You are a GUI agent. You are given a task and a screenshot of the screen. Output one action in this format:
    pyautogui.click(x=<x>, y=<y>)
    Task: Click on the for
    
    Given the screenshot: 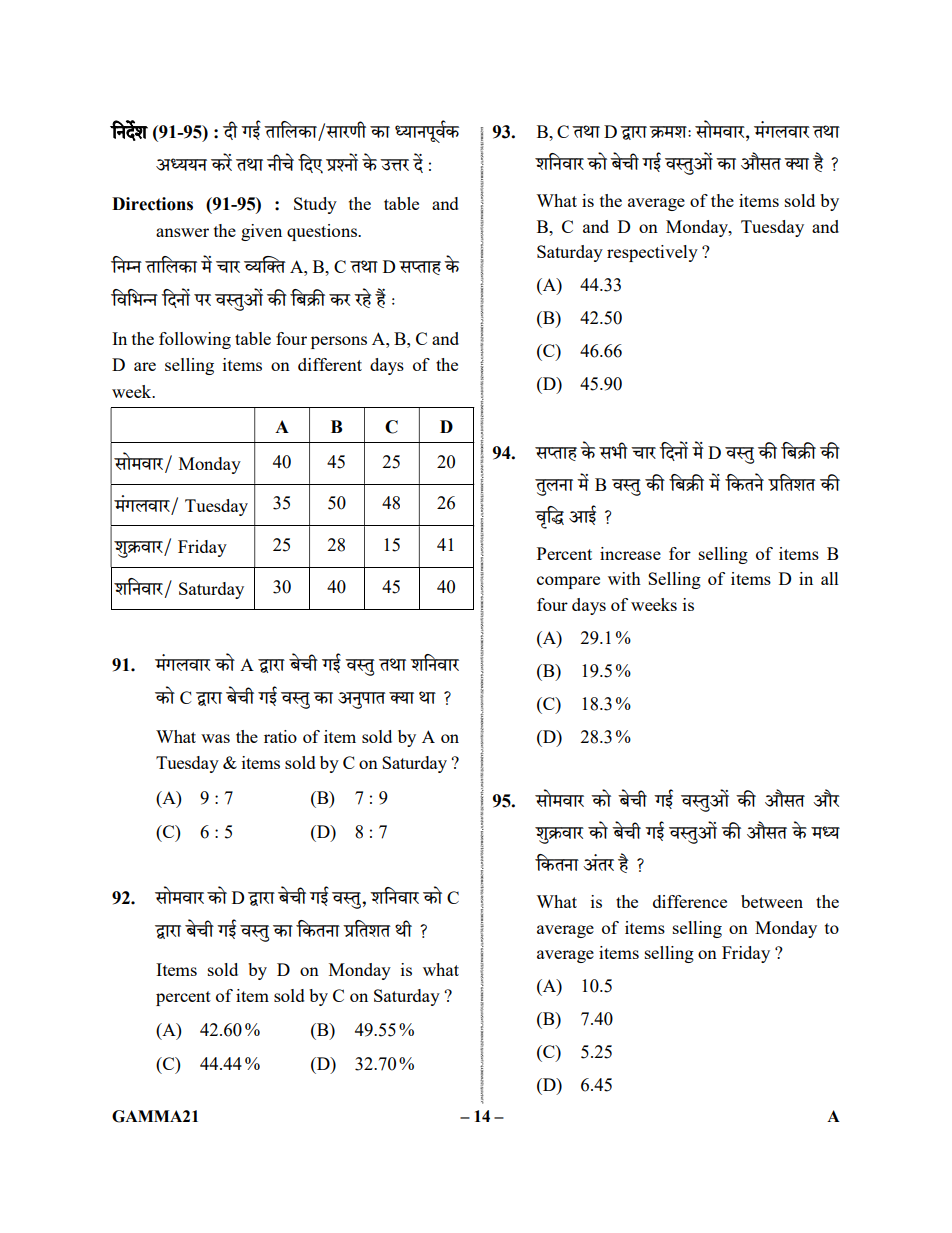 What is the action you would take?
    pyautogui.click(x=680, y=553)
